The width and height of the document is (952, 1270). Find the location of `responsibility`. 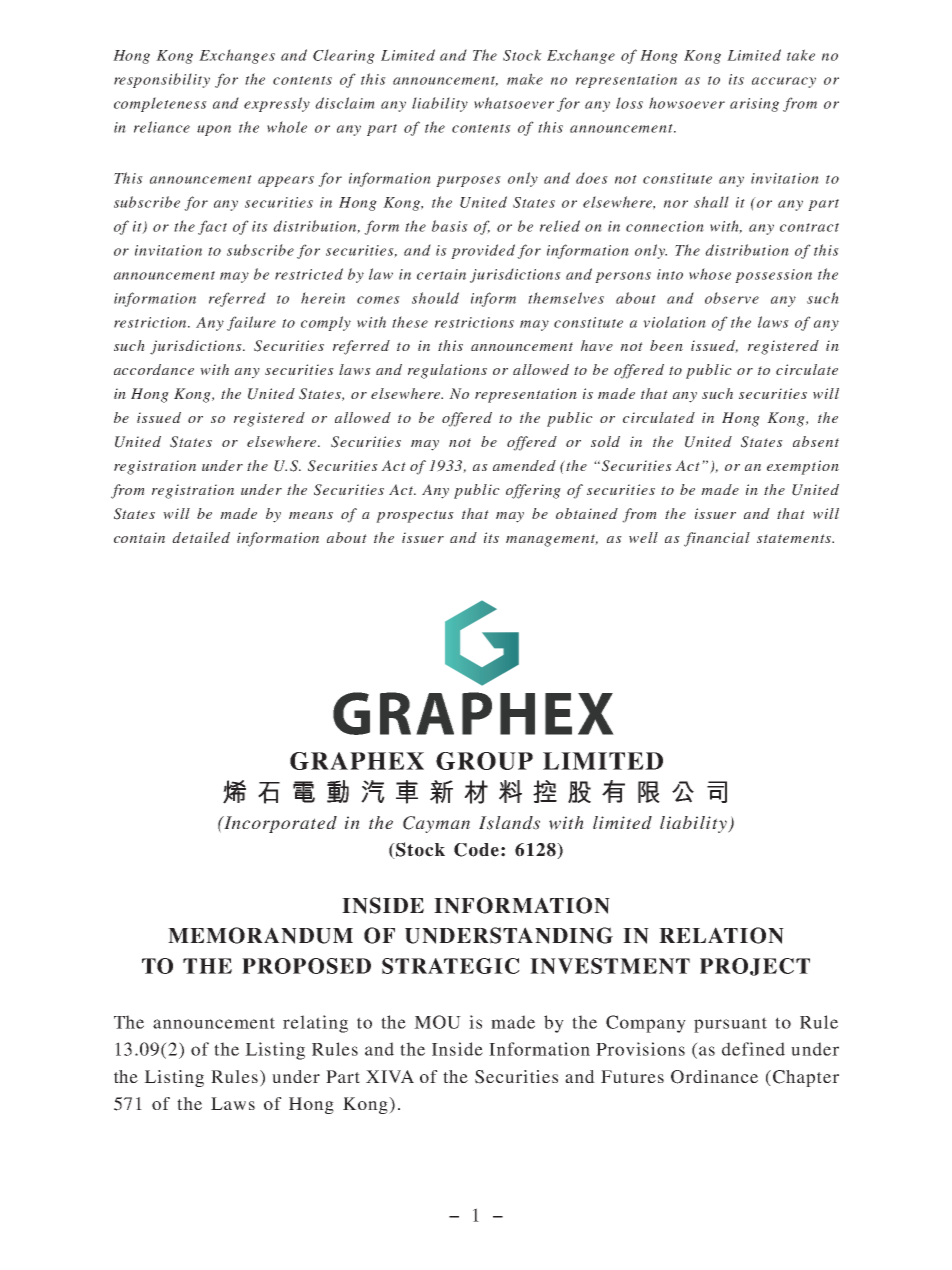

responsibility is located at coordinates (162, 80).
